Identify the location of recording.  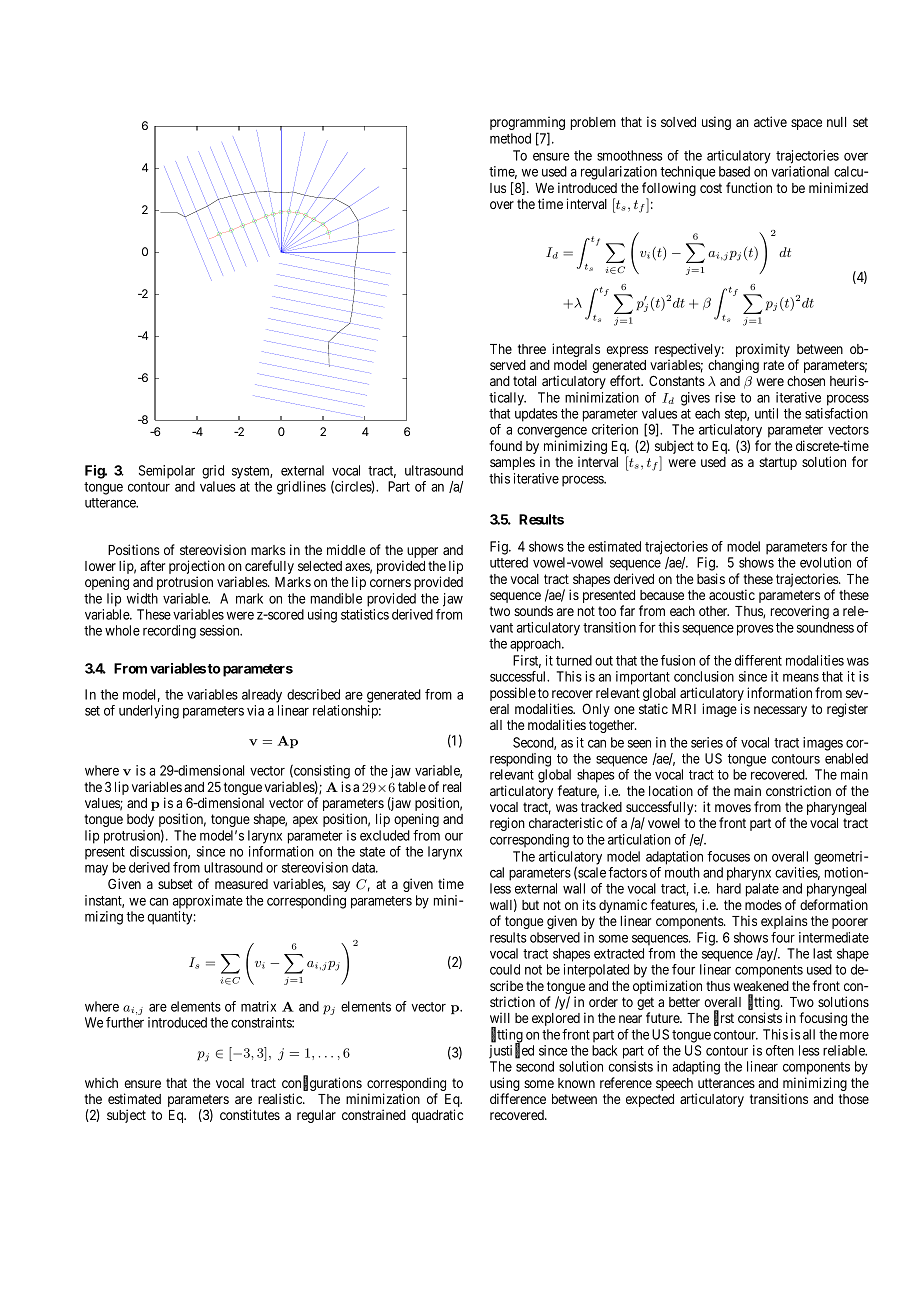
(169, 632).
